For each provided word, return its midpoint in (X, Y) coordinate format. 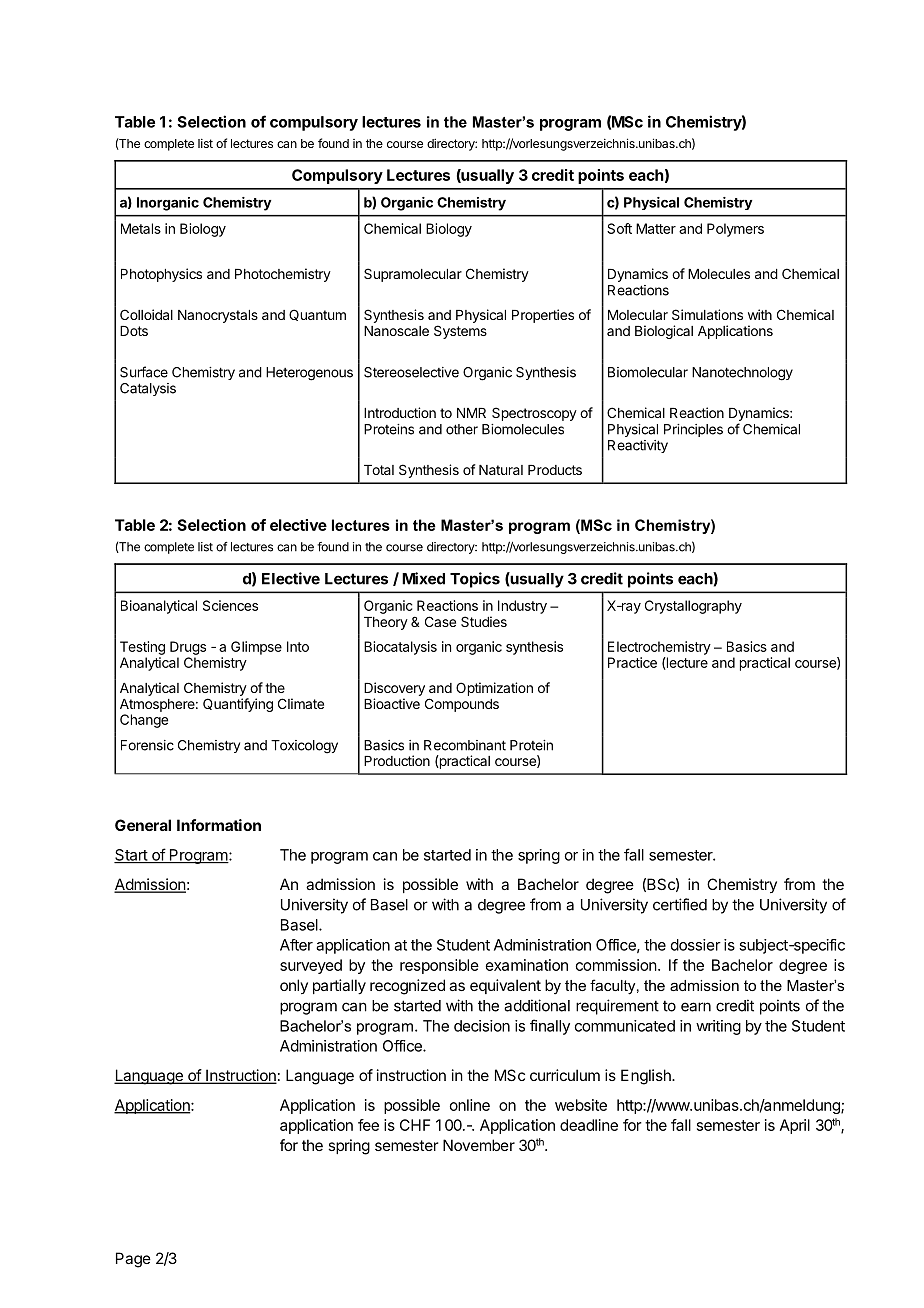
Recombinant (465, 745)
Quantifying (238, 705)
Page (133, 1260)
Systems (460, 332)
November (479, 1145)
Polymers (735, 230)
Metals (141, 228)
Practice (632, 662)
